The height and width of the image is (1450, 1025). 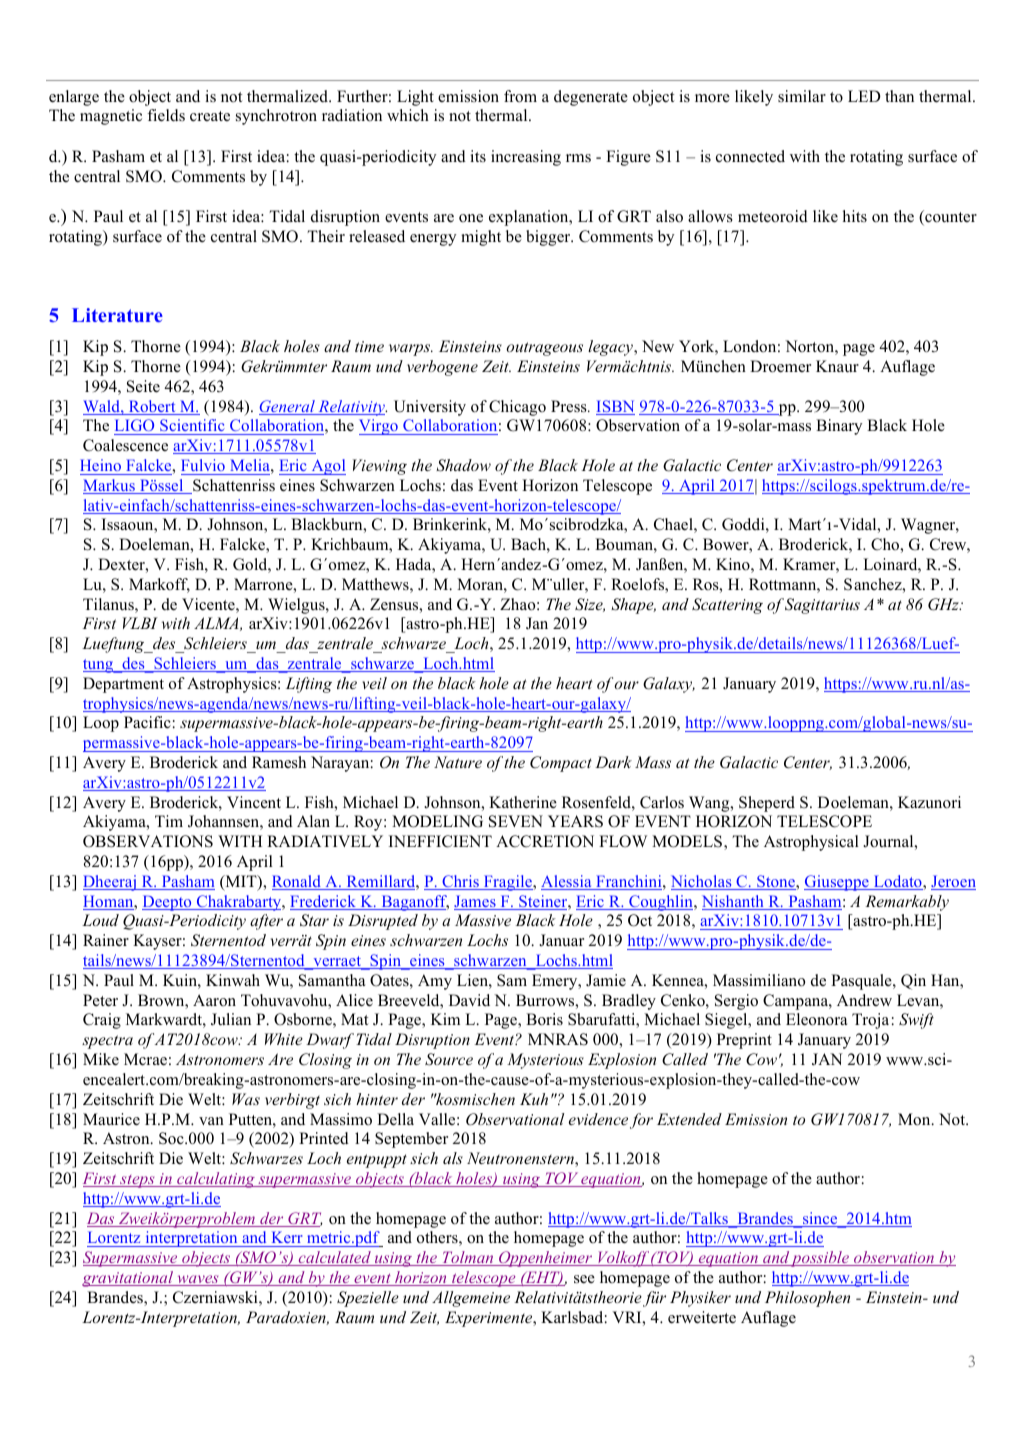 I want to click on Pacific, so click(x=147, y=722).
